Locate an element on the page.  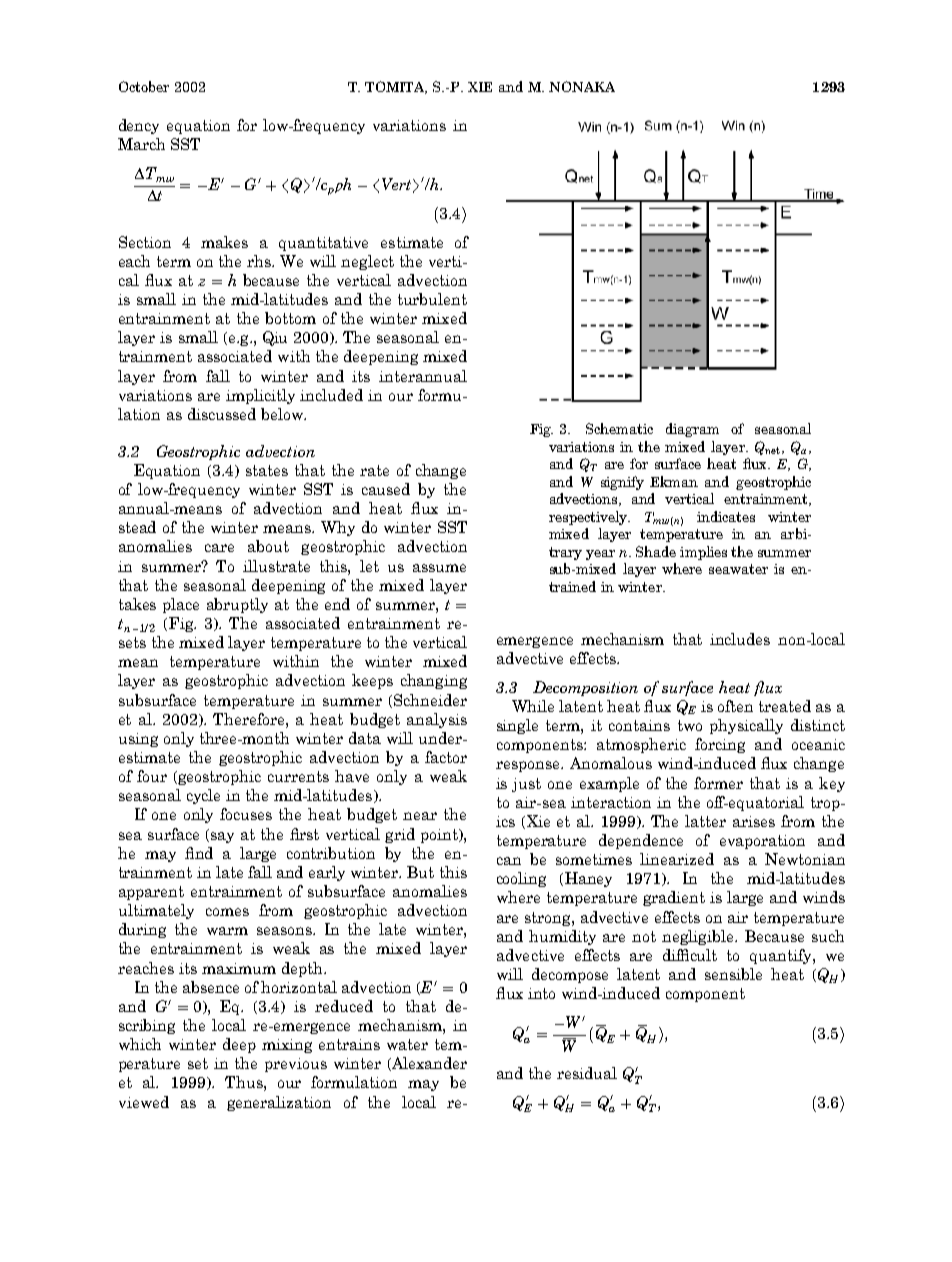
neglect is located at coordinates (367, 262).
